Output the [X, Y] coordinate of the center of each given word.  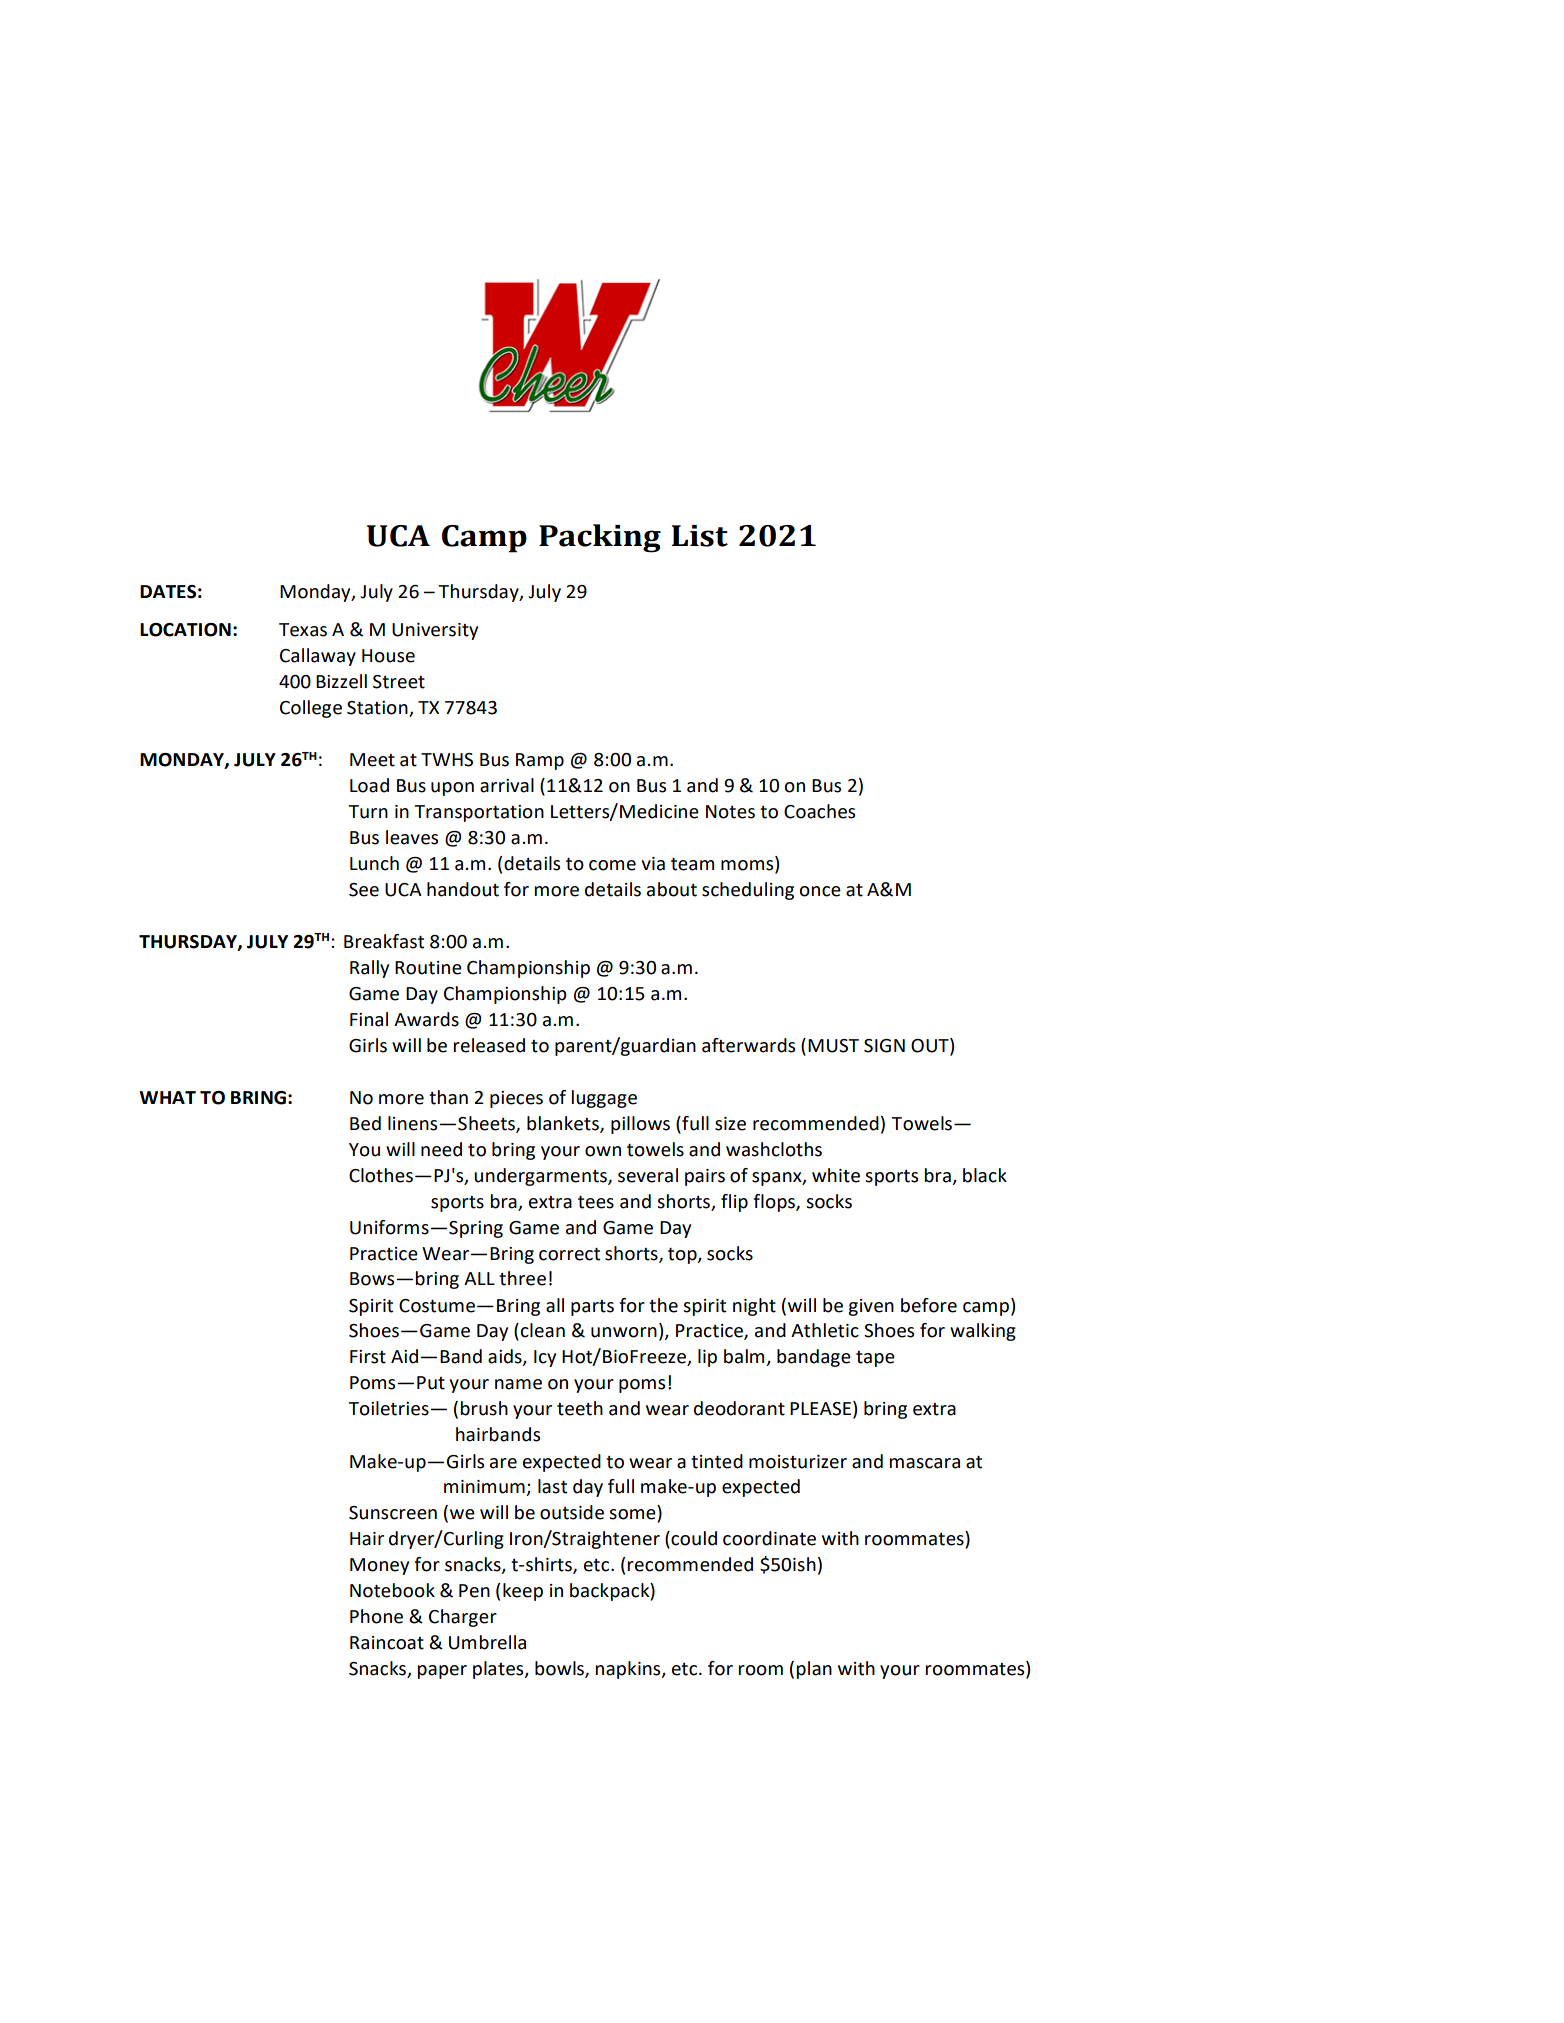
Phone [376, 1616]
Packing [600, 538]
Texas [303, 630]
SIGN [884, 1046]
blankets [564, 1124]
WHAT [167, 1097]
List [699, 536]
